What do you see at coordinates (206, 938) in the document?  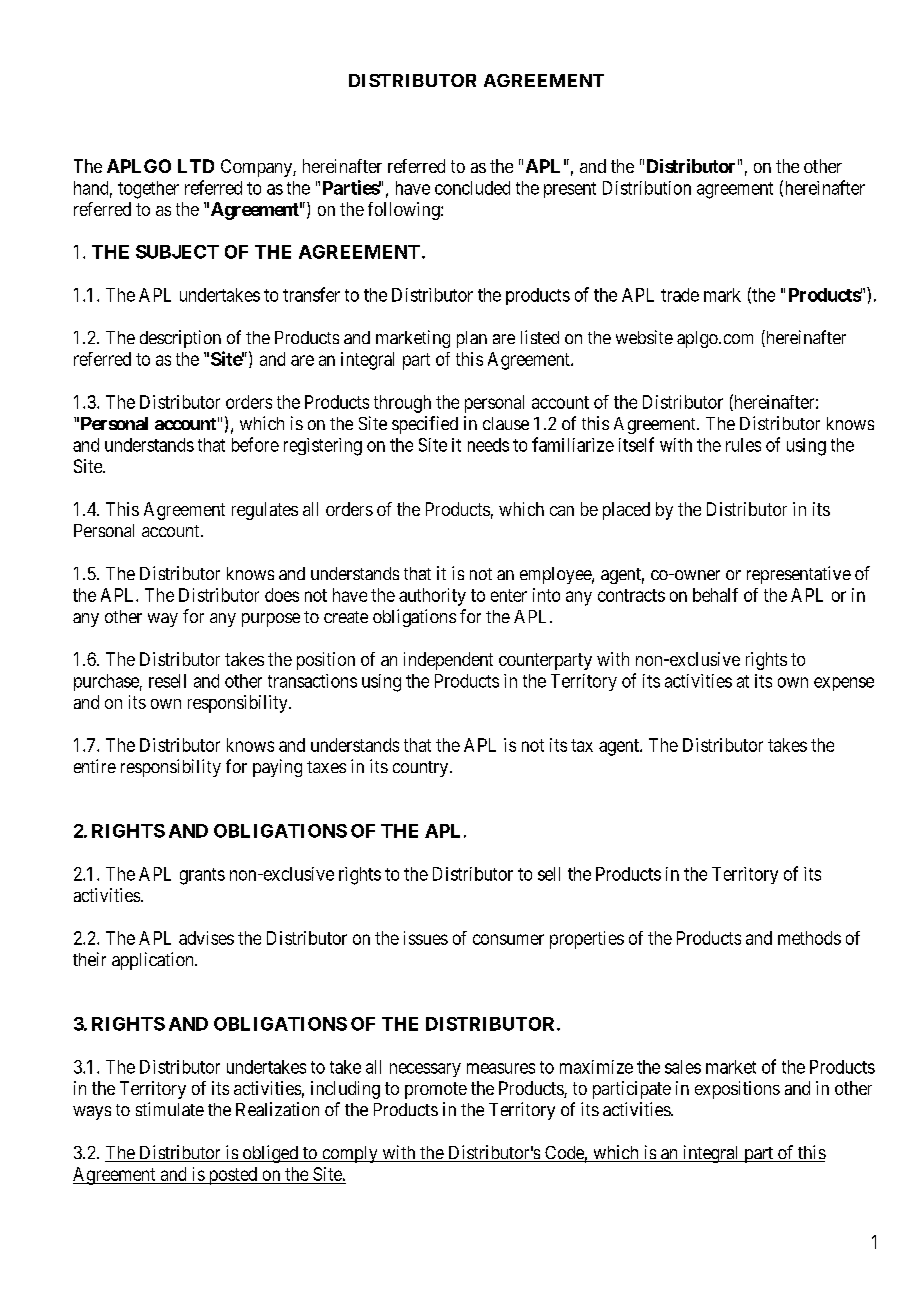 I see `advises` at bounding box center [206, 938].
